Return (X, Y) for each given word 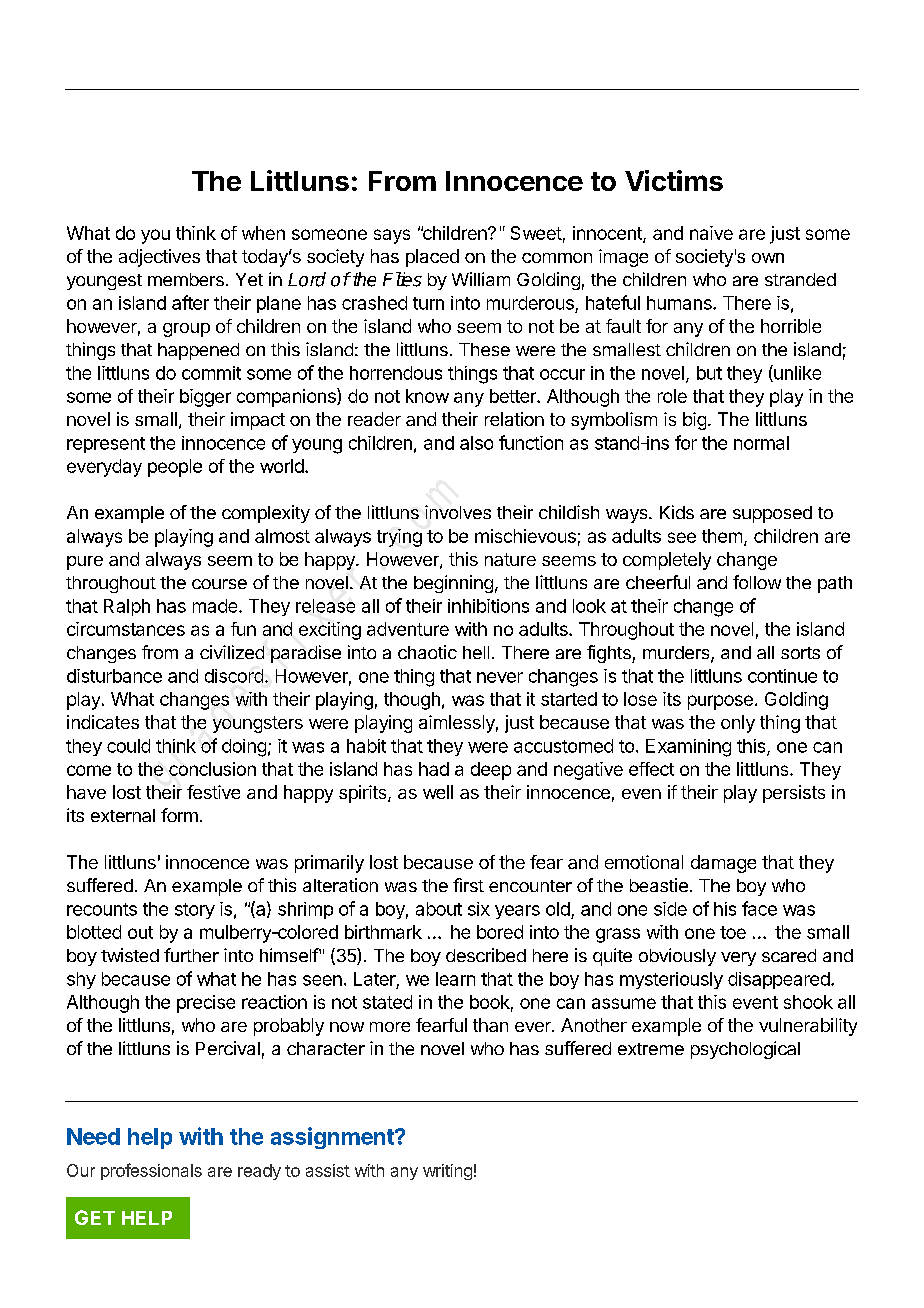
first (468, 885)
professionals (151, 1171)
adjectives (159, 258)
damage (723, 864)
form (179, 815)
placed (432, 258)
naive (711, 233)
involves (458, 512)
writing (447, 1172)
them (722, 536)
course (219, 584)
